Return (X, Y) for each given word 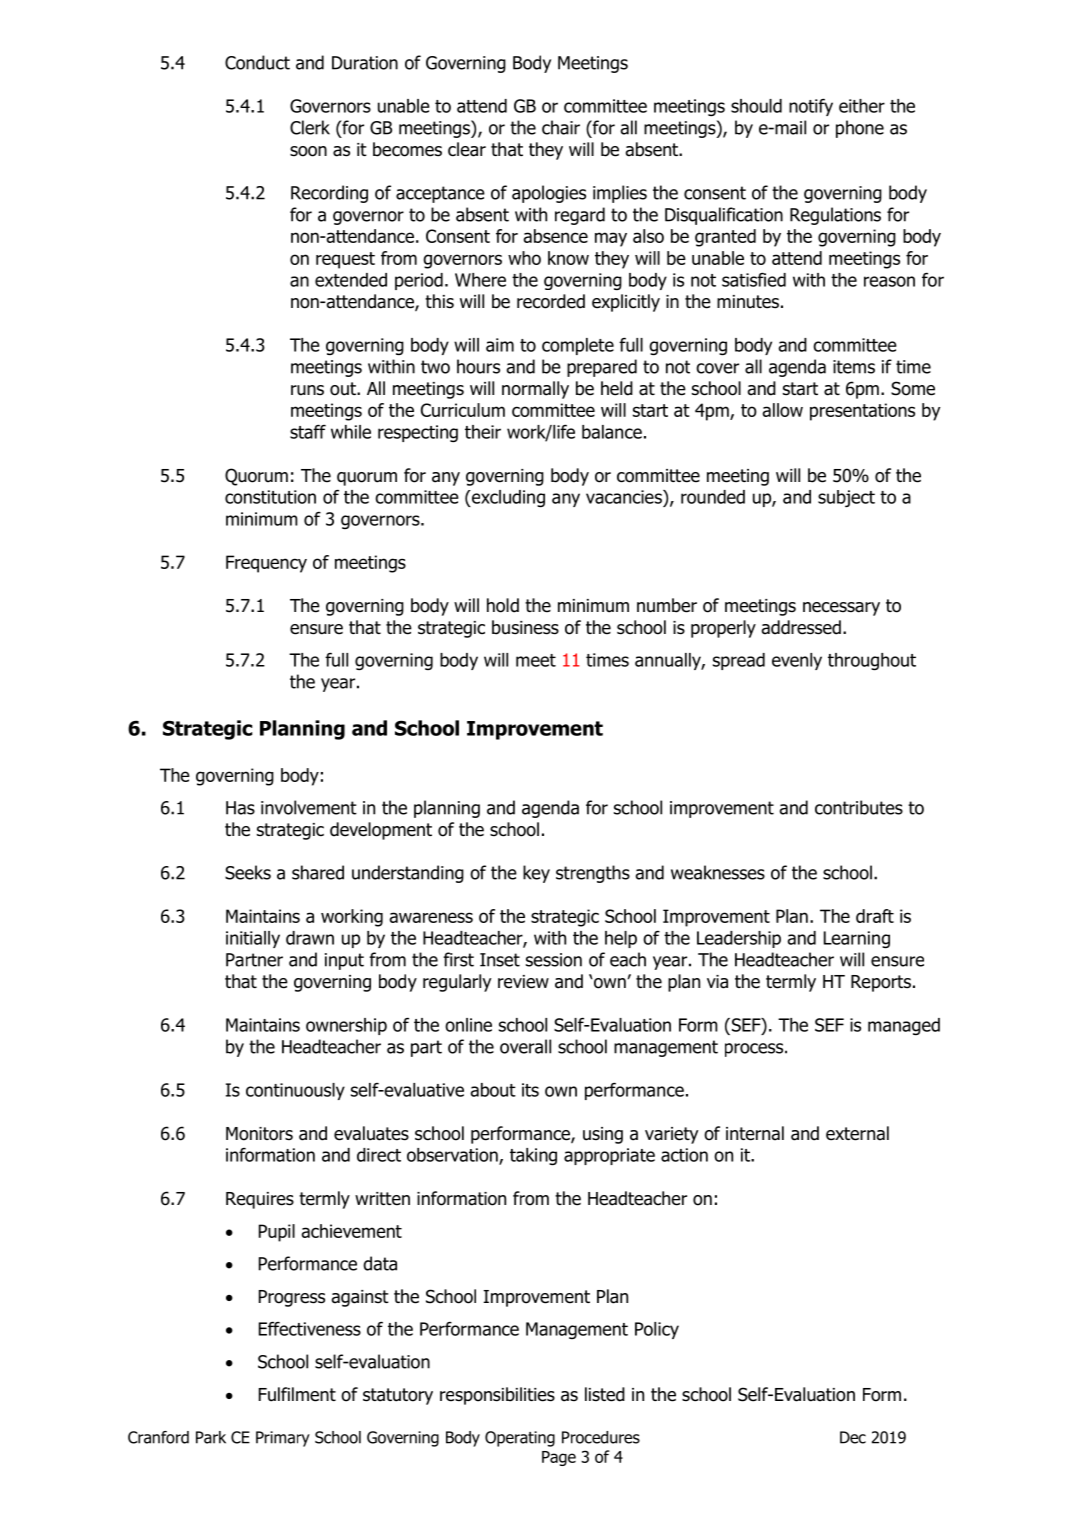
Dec (853, 1437)
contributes (859, 807)
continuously (295, 1091)
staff (308, 431)
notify (811, 107)
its (530, 1090)
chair (561, 127)
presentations (862, 412)
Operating (520, 1439)
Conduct (257, 62)
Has (240, 808)
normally (535, 390)
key (536, 874)
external (857, 1133)
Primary (283, 1439)
